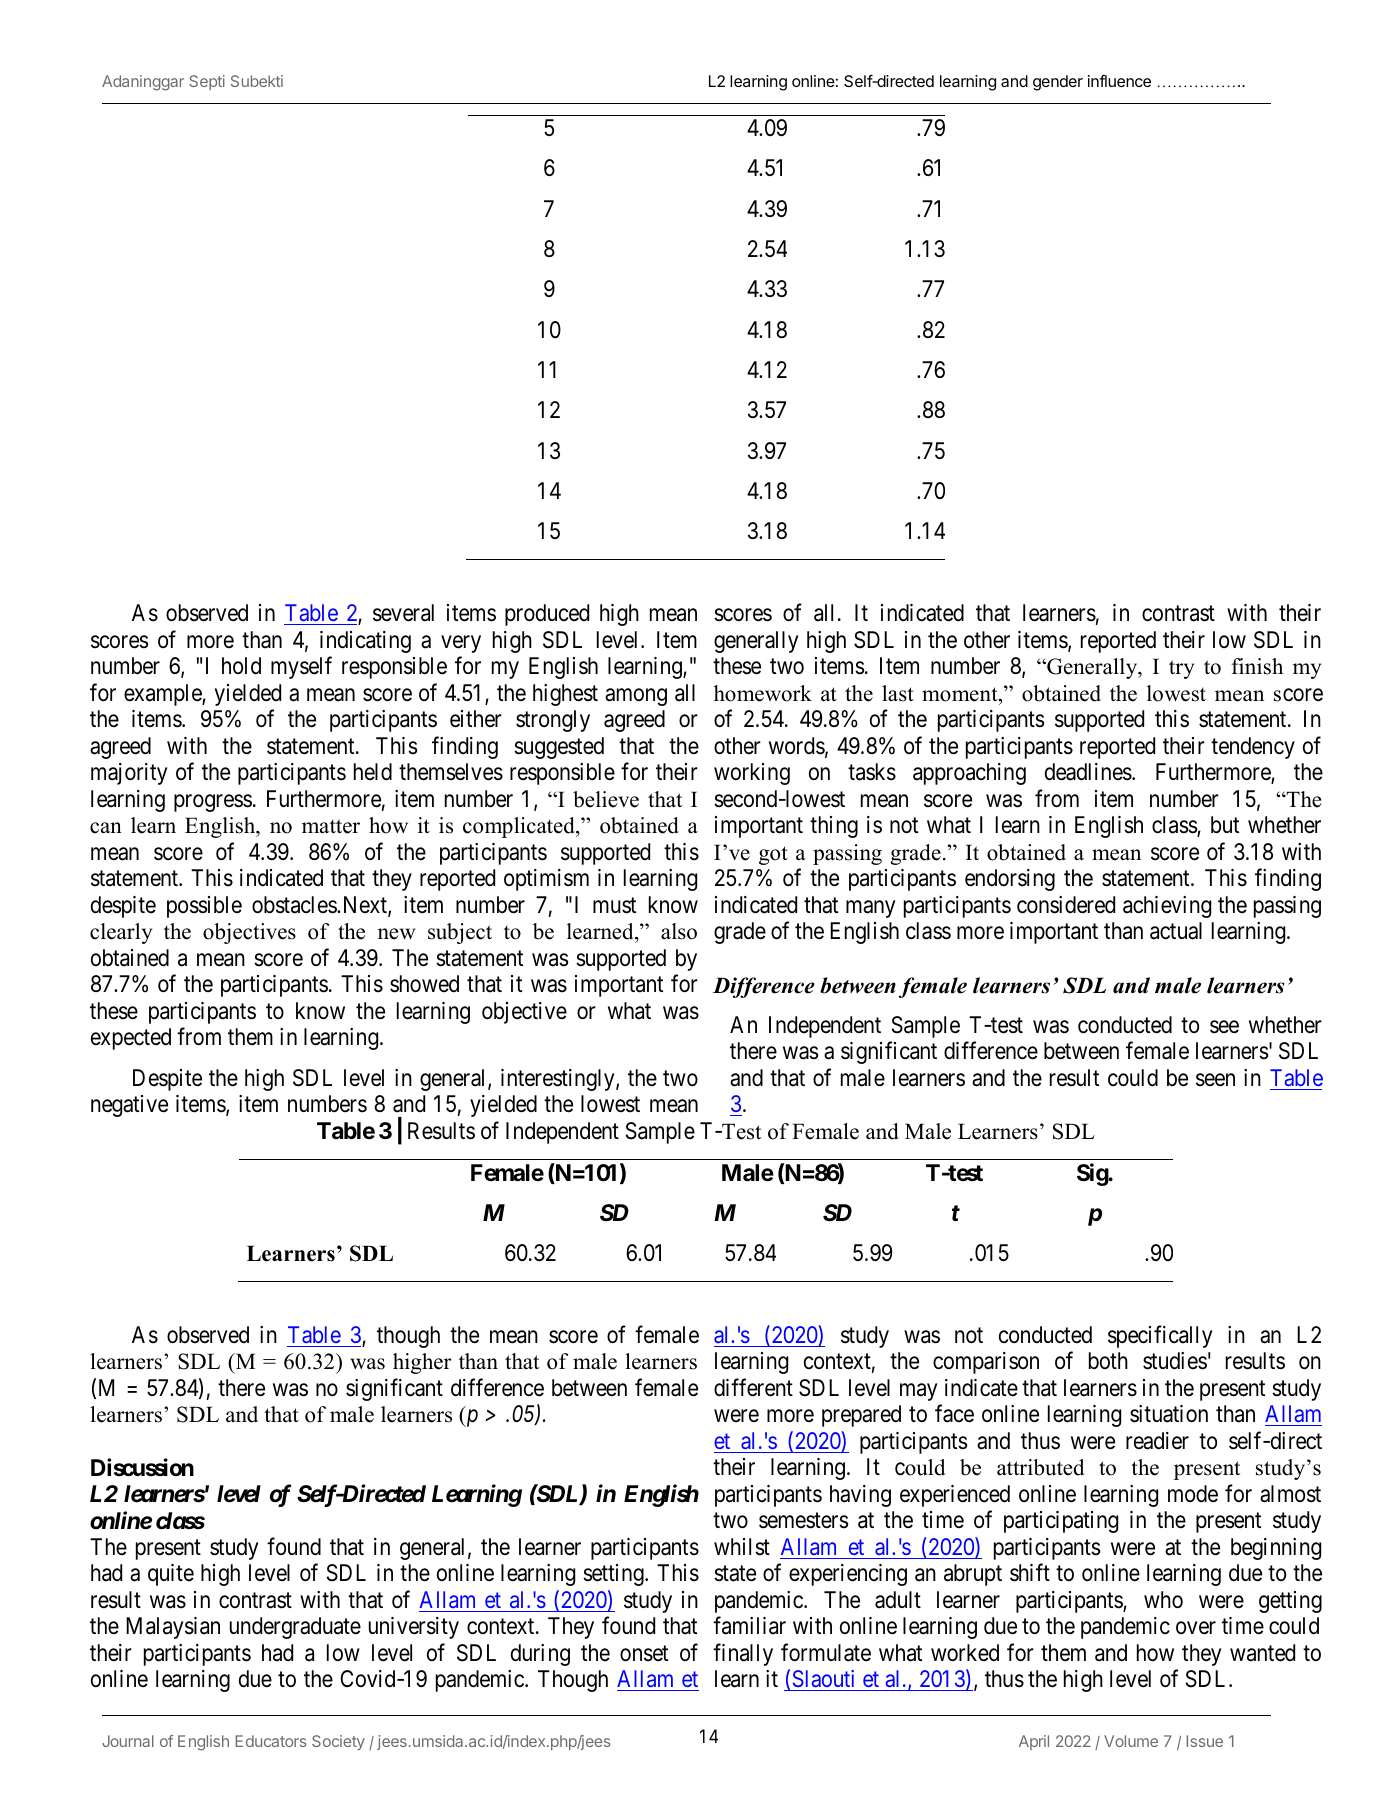  Describe the element at coordinates (1175, 1361) in the page. I see `studies` at that location.
